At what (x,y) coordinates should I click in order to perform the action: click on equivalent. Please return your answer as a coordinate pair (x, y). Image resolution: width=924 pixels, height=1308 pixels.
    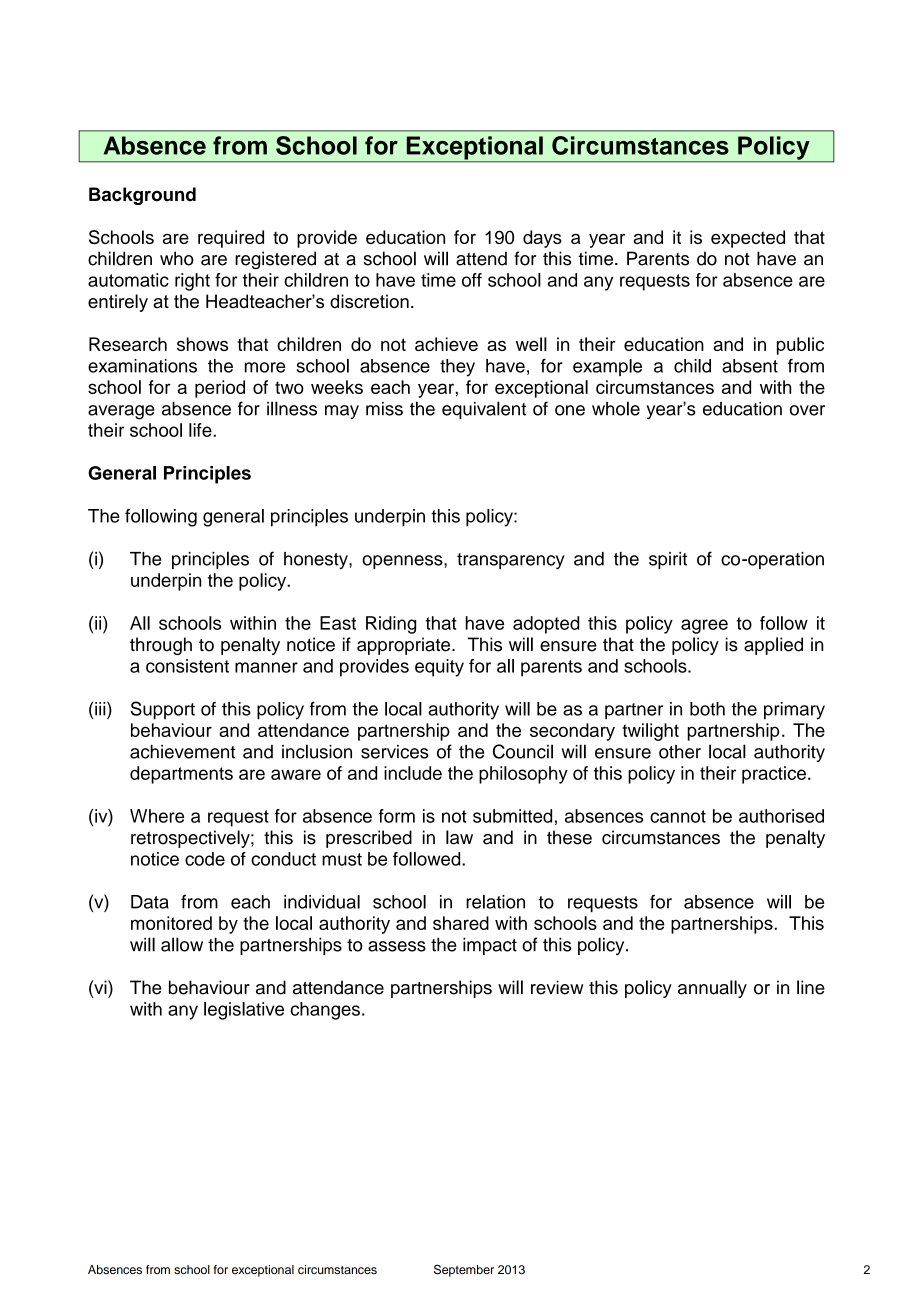
    Looking at the image, I should click on (484, 410).
